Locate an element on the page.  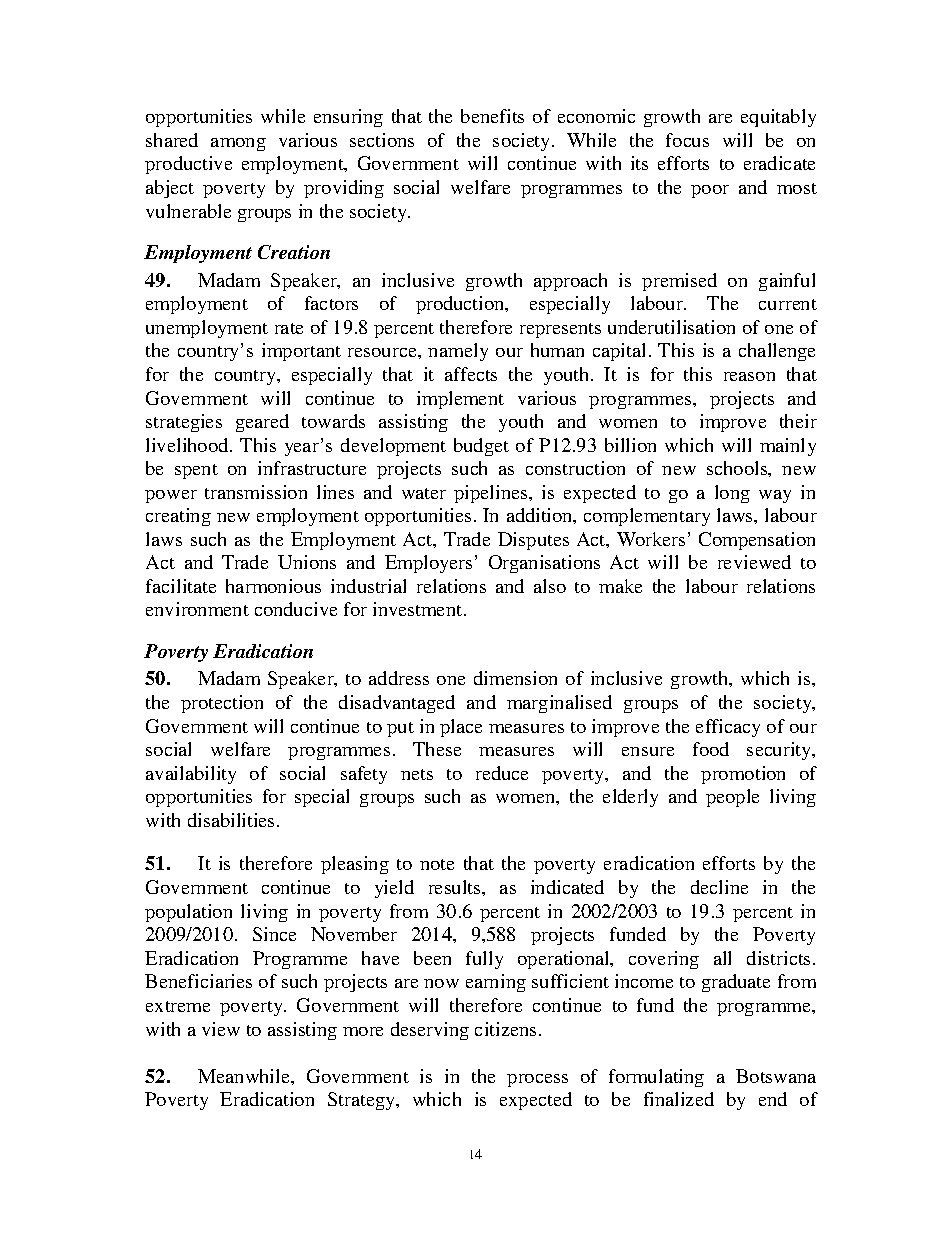
process is located at coordinates (537, 1080).
